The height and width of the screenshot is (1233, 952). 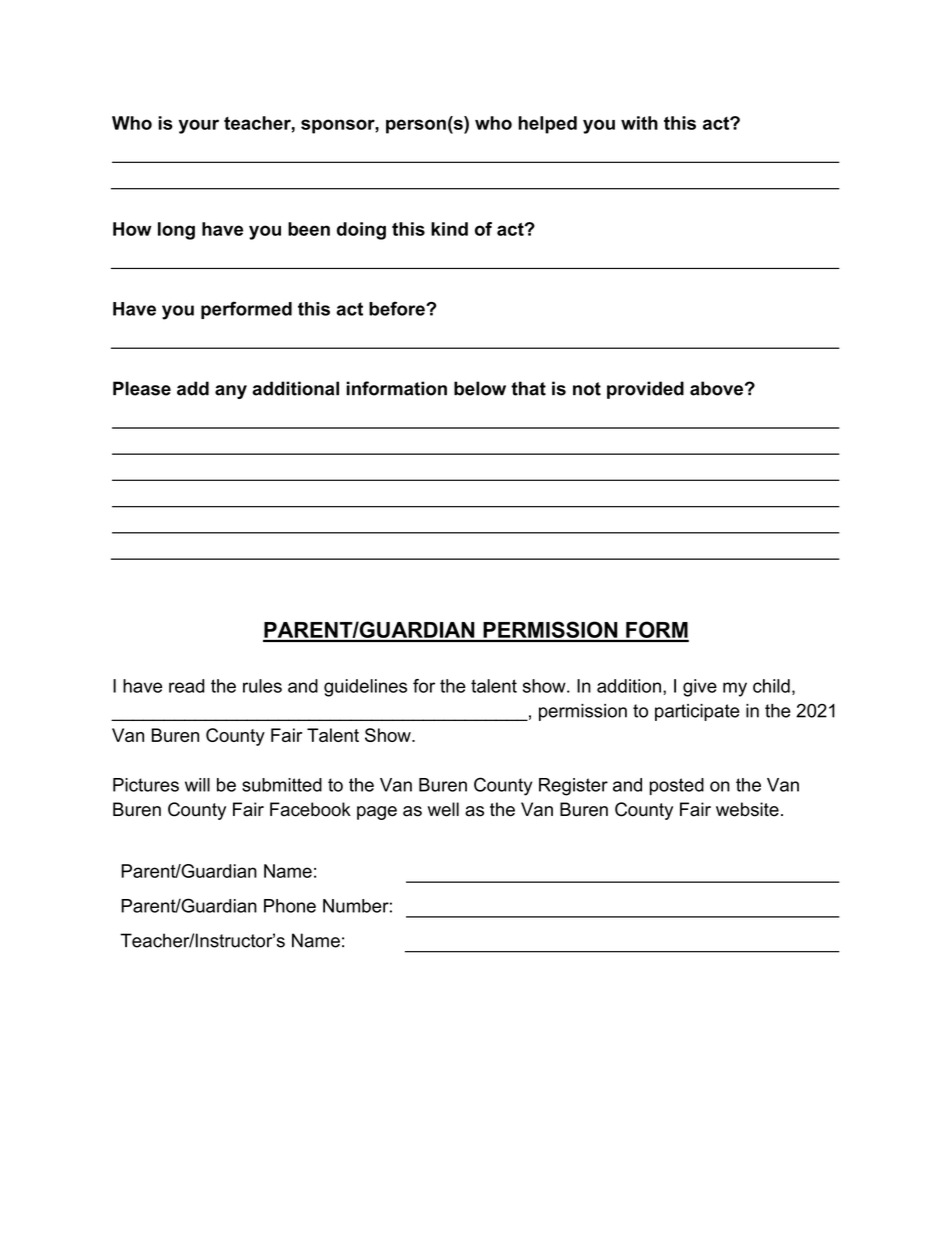 What do you see at coordinates (700, 688) in the screenshot?
I see `give` at bounding box center [700, 688].
